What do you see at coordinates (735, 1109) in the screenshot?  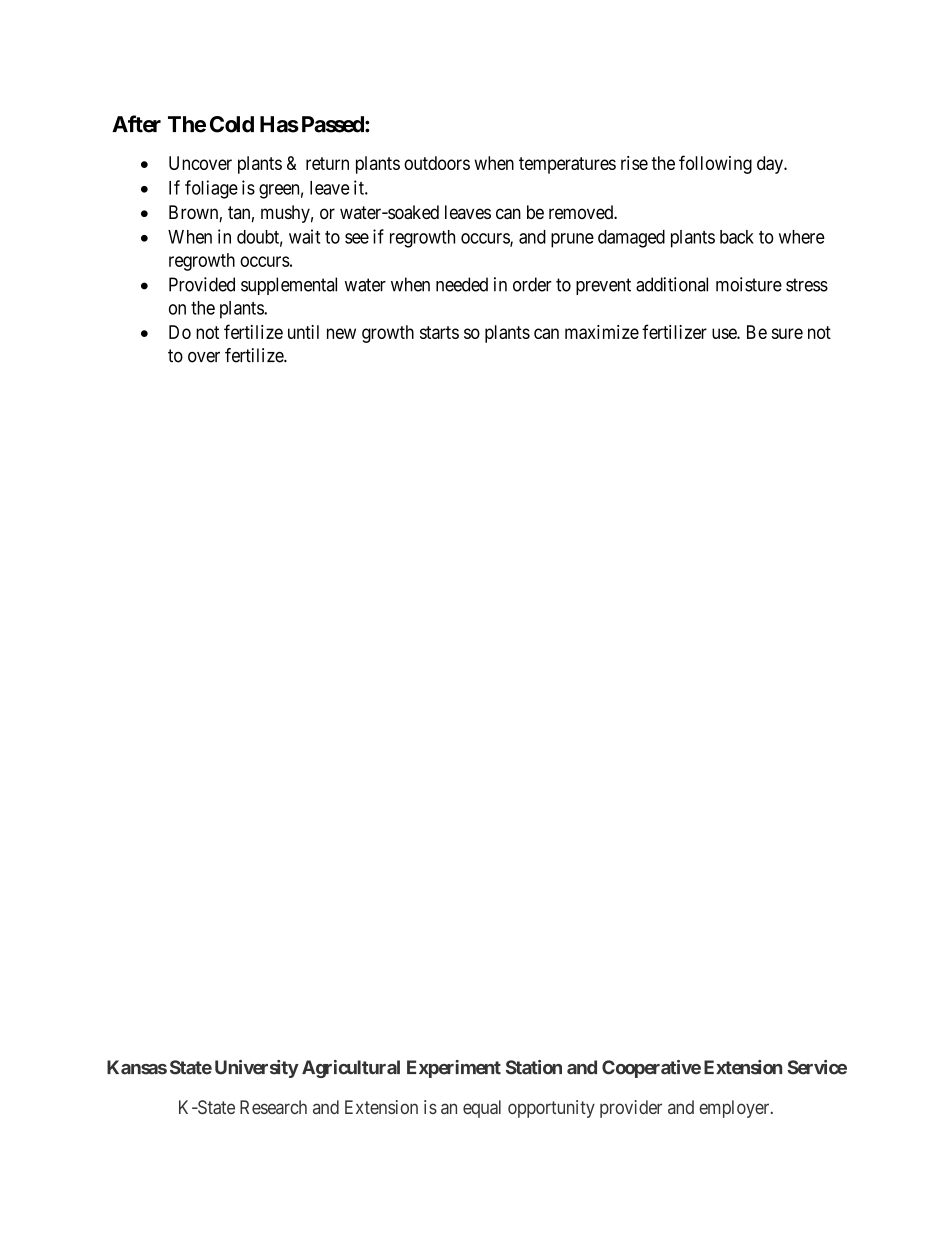 I see `employer` at bounding box center [735, 1109].
